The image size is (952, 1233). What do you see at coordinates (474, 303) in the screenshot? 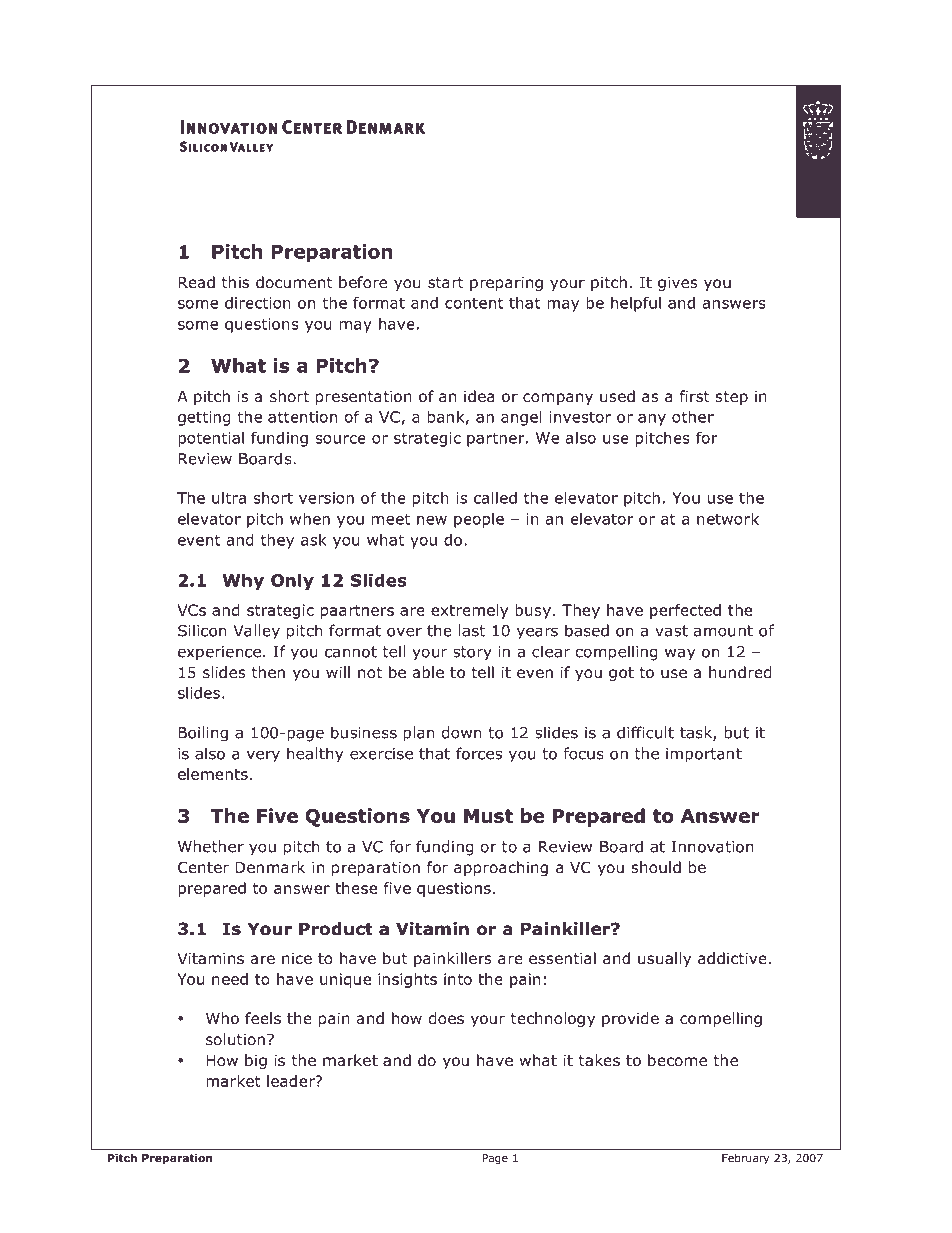
I see `content` at bounding box center [474, 303].
